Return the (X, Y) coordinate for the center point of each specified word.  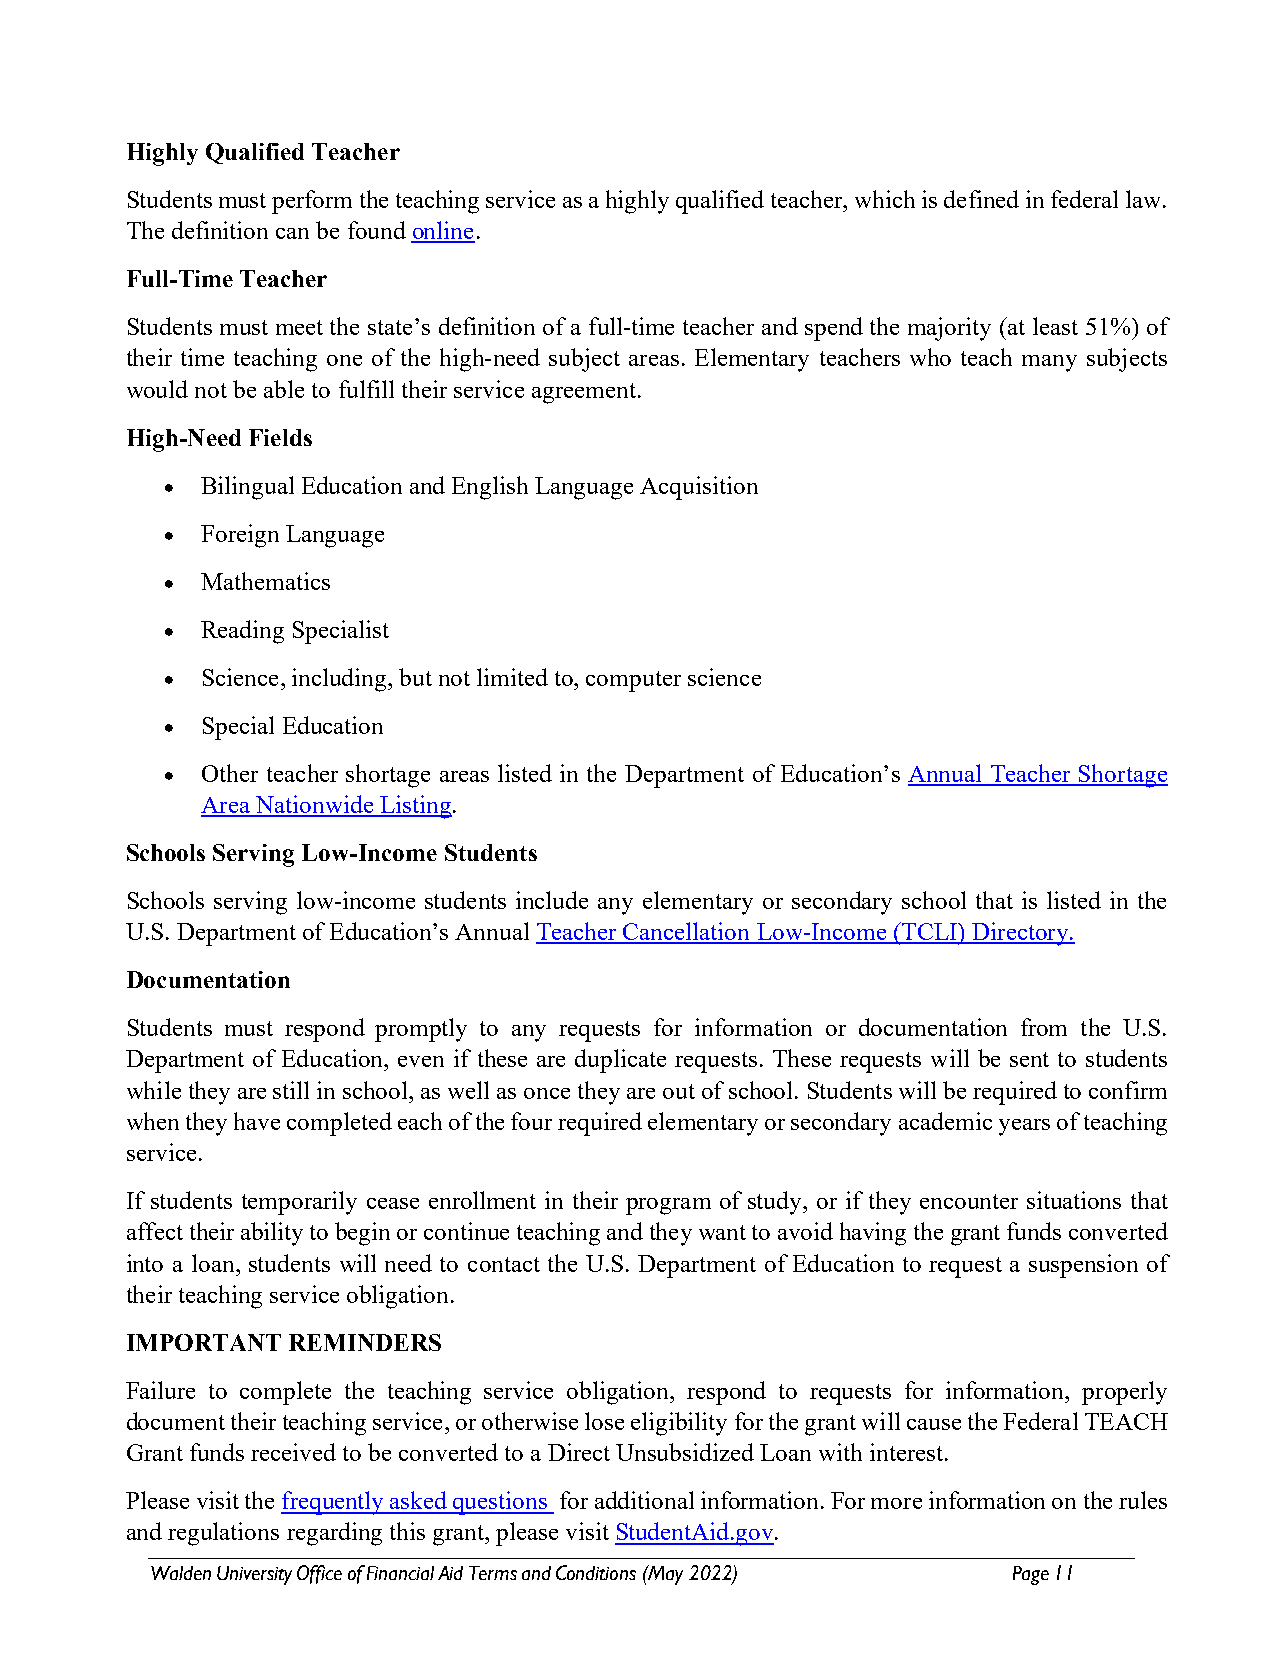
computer (633, 681)
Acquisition (699, 488)
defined (981, 199)
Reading (242, 632)
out (679, 1091)
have (257, 1121)
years (1024, 1127)
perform (312, 202)
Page (1031, 1575)
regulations (223, 1534)
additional (644, 1500)
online (443, 231)
